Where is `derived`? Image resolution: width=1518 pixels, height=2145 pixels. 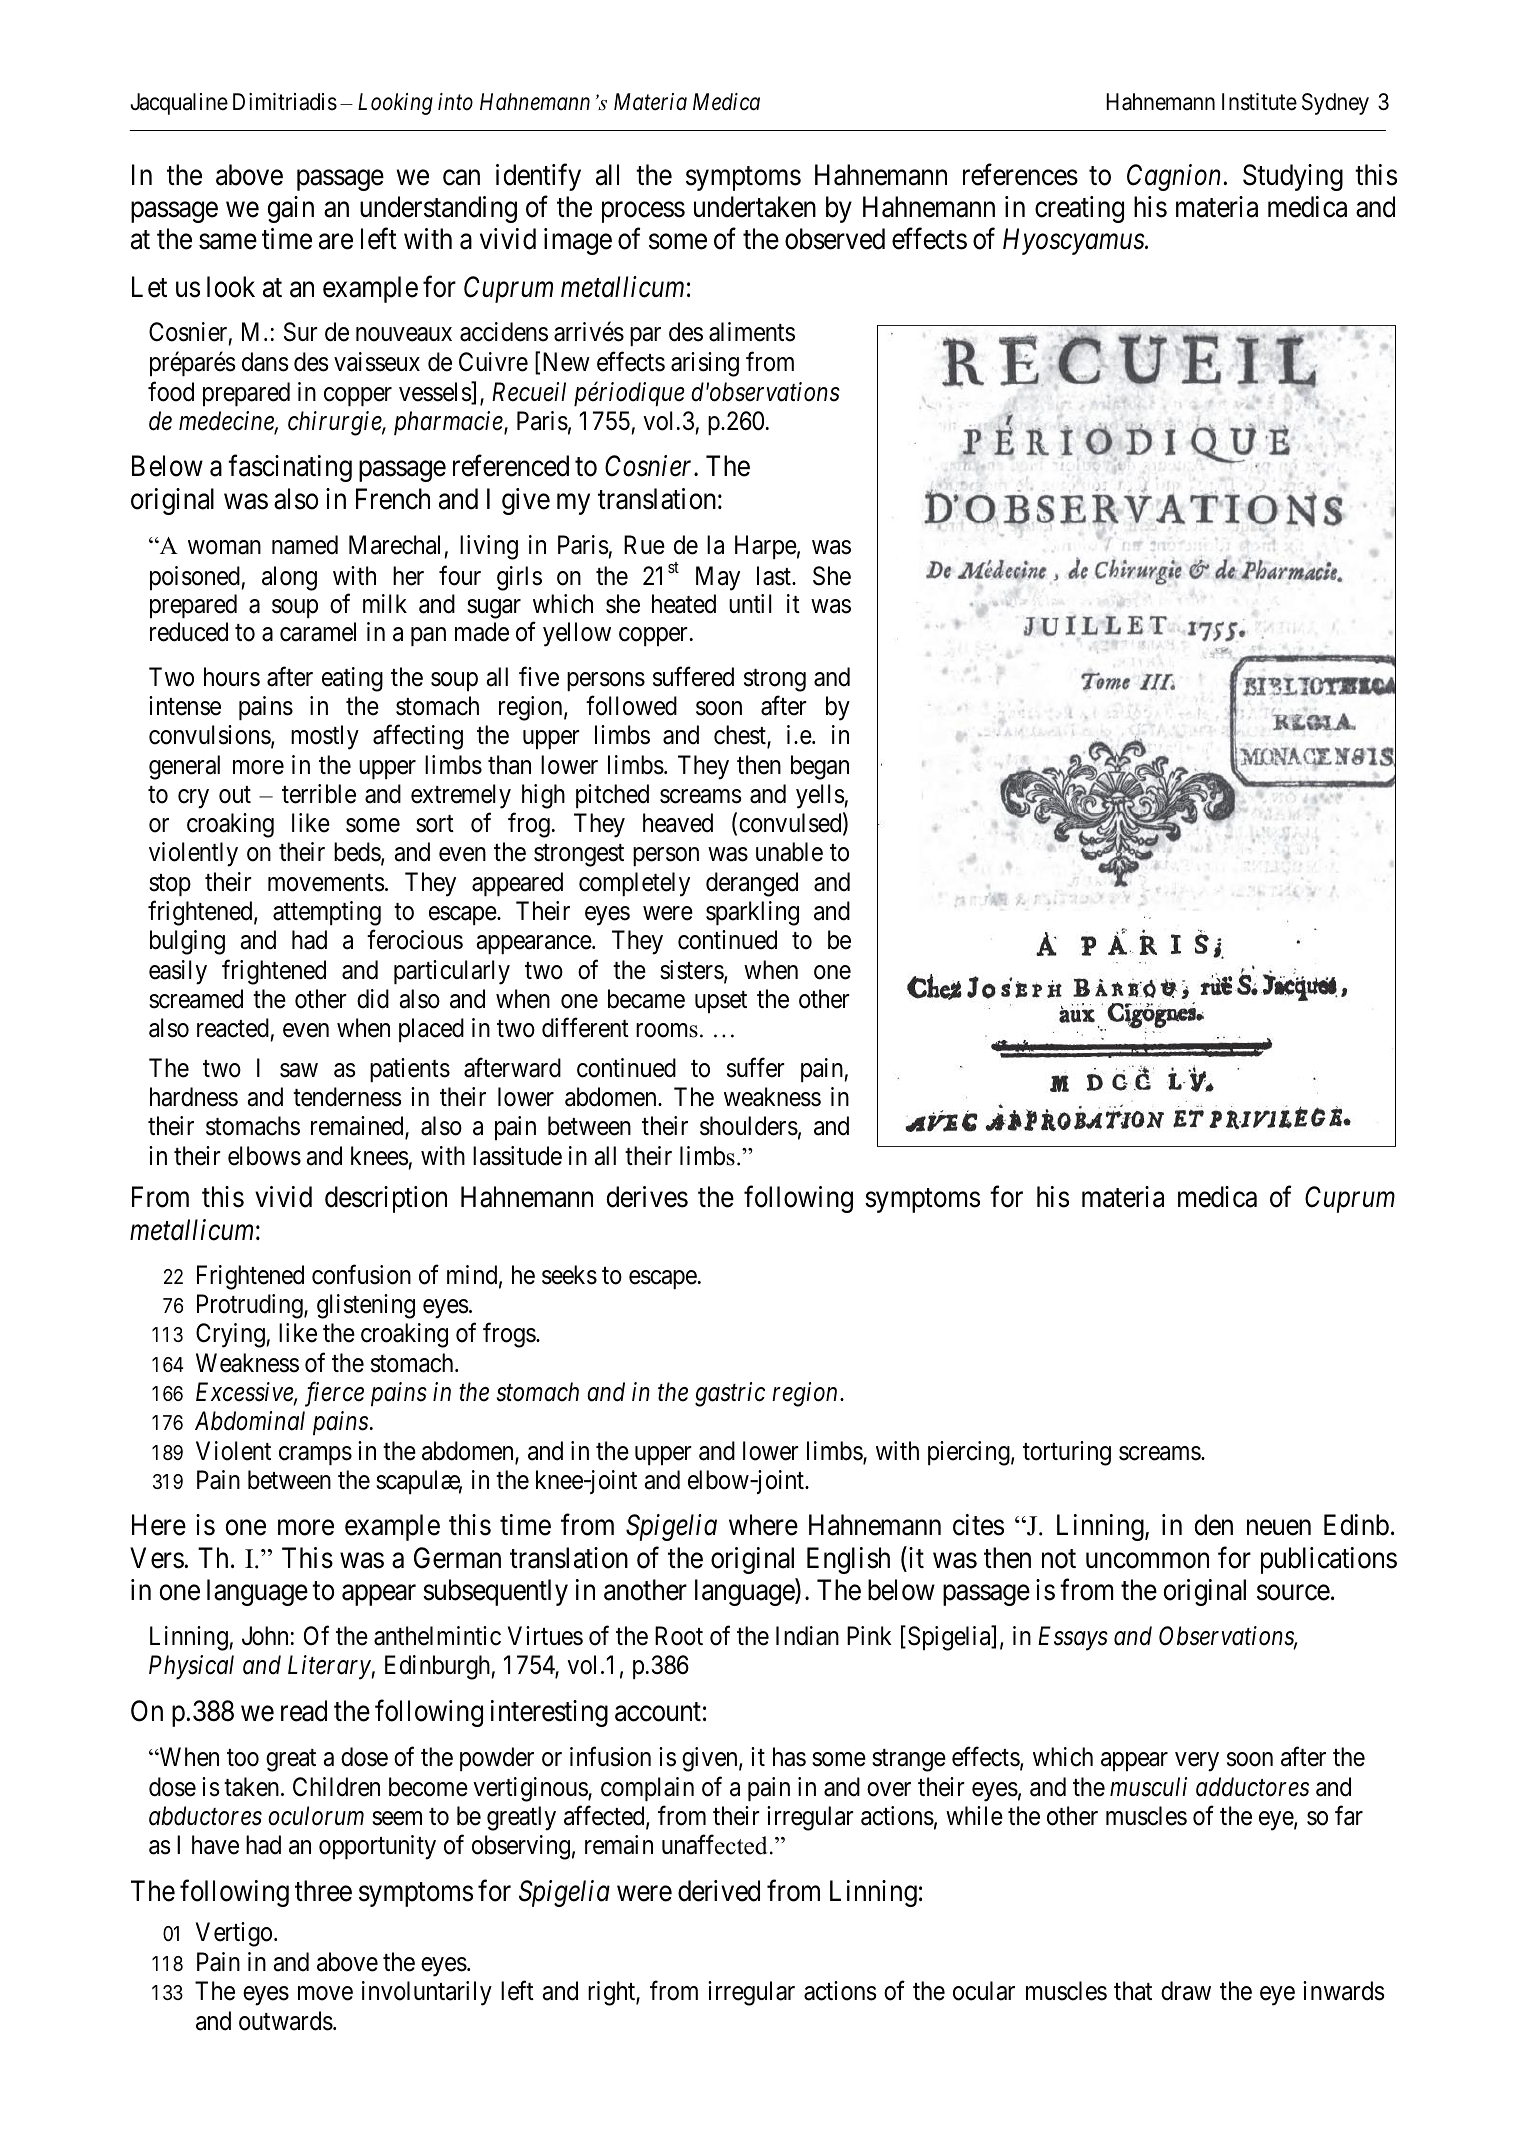
derived is located at coordinates (719, 1891).
